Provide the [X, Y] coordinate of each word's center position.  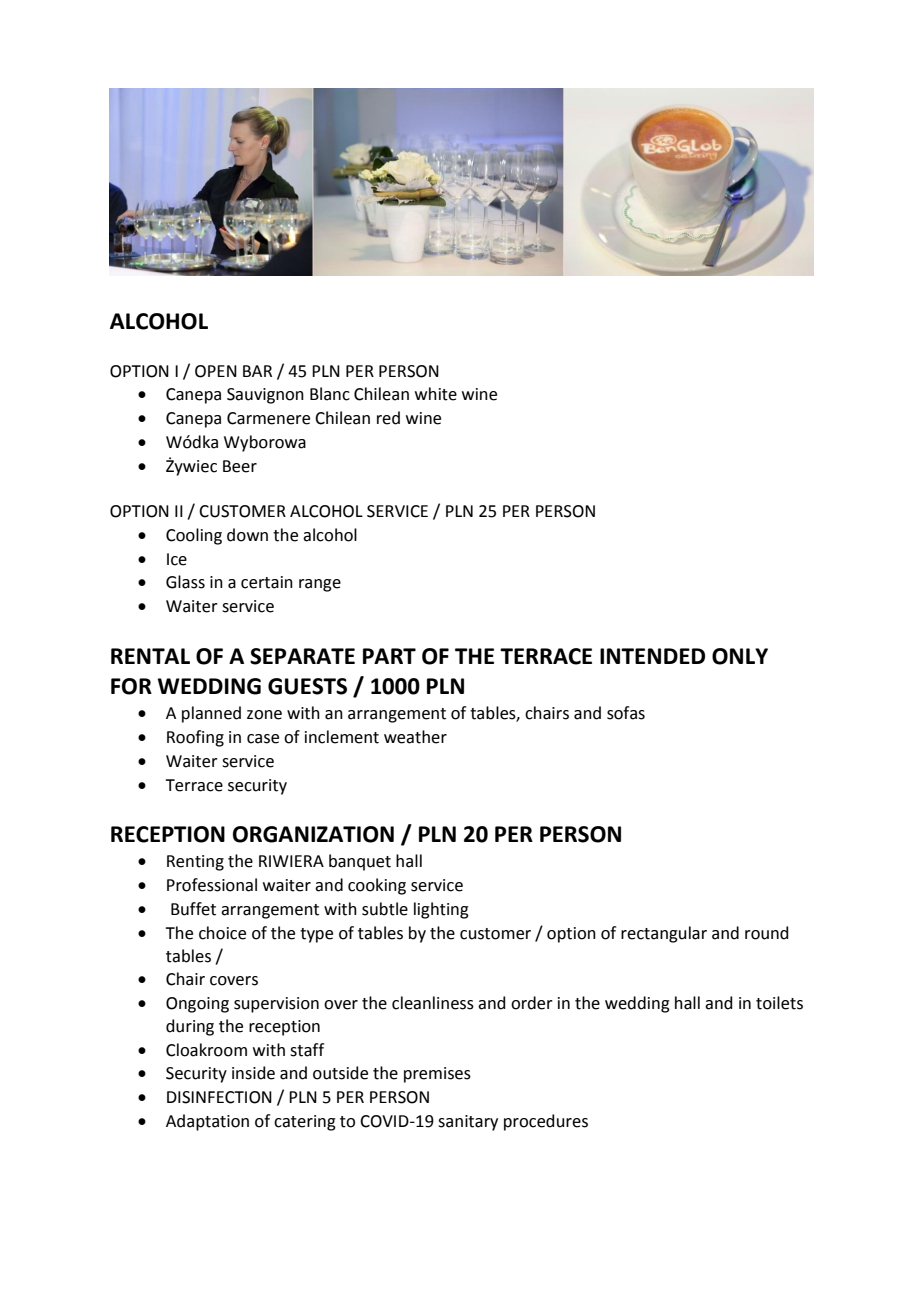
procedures [546, 1122]
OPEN [216, 371]
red [388, 418]
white [436, 394]
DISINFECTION [219, 1097]
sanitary [468, 1123]
